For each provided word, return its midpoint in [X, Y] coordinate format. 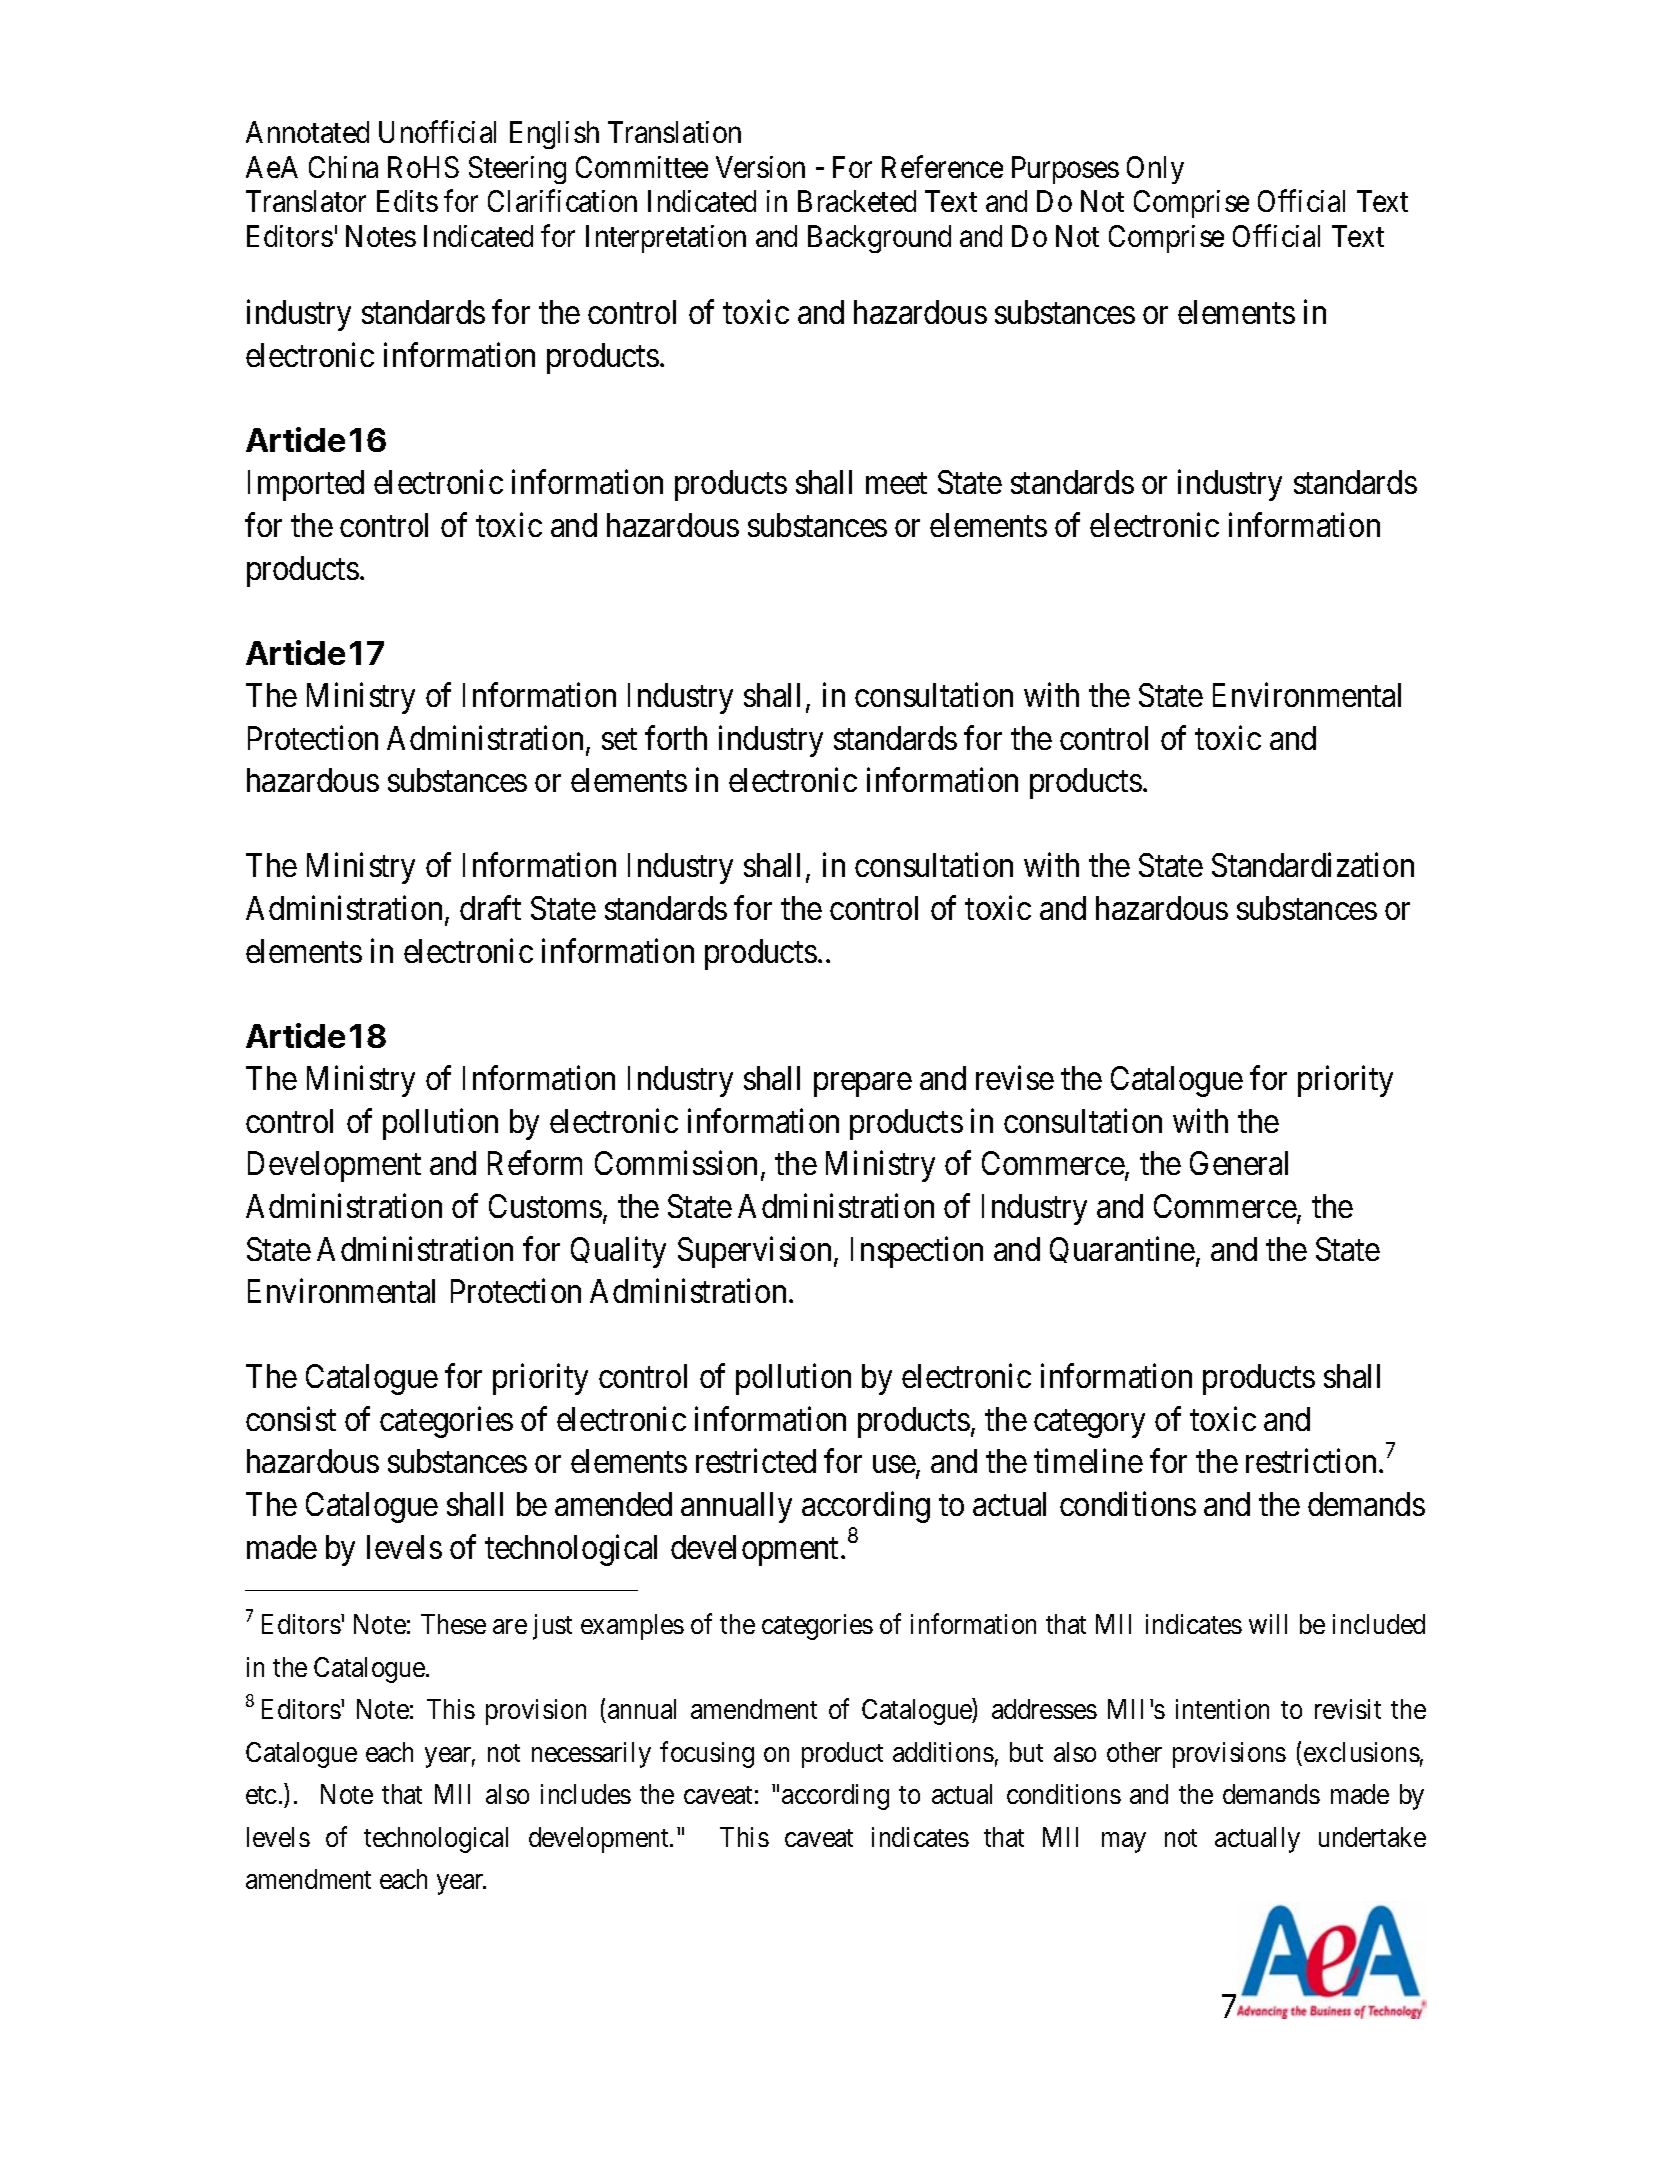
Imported [306, 485]
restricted [756, 1461]
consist [291, 1419]
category [1089, 1424]
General [1239, 1163]
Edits [407, 201]
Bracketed [857, 201]
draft [490, 908]
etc [261, 1795]
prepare [863, 1085]
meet [896, 483]
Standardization [1313, 865]
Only [1155, 170]
